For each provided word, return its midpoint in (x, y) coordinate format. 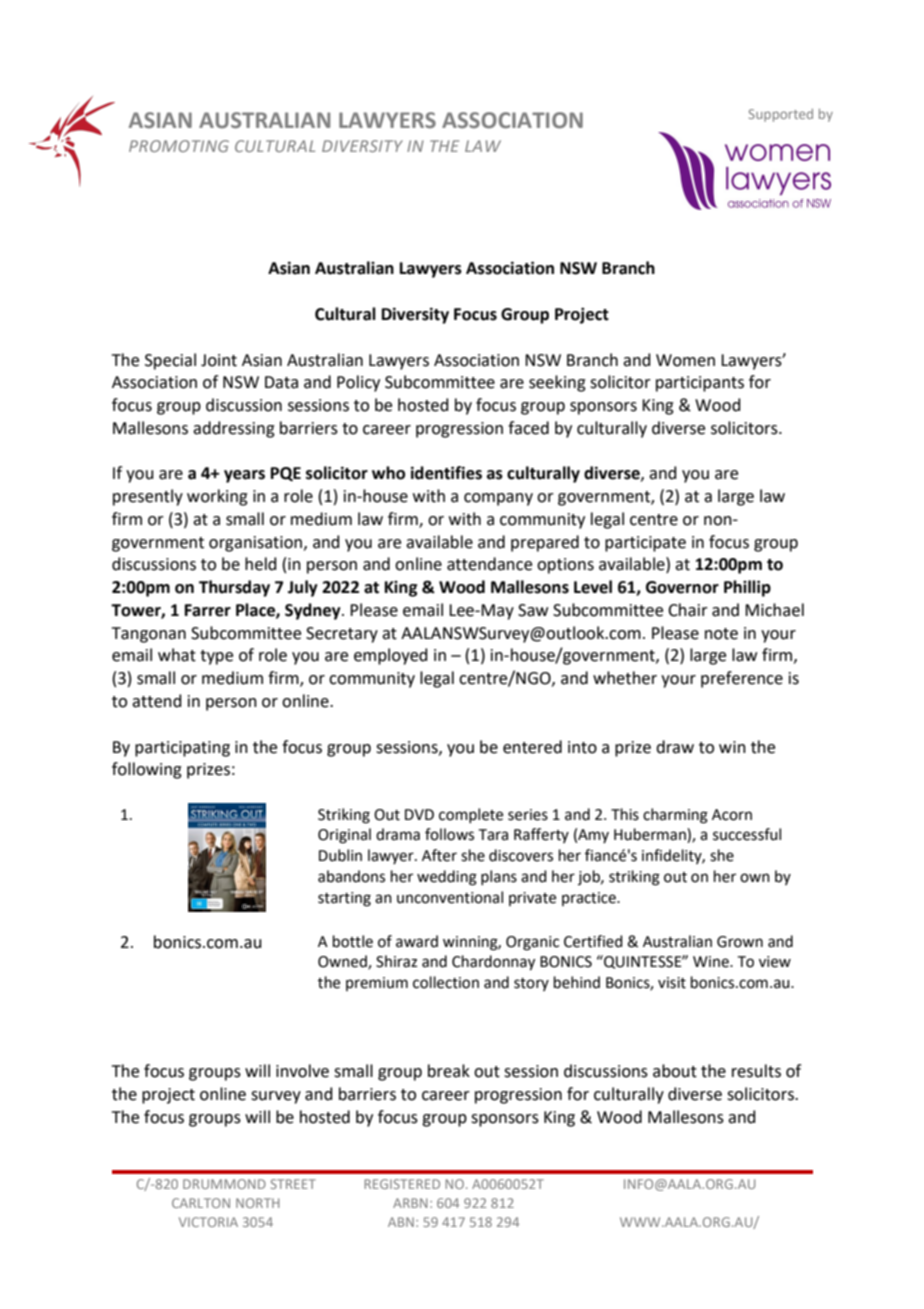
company (498, 499)
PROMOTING (179, 146)
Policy (358, 383)
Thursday (234, 588)
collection (446, 982)
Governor (682, 587)
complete (471, 815)
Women (685, 360)
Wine (712, 962)
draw (675, 747)
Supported (781, 115)
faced (528, 428)
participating (182, 749)
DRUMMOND (224, 1184)
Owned (343, 962)
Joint (219, 360)
